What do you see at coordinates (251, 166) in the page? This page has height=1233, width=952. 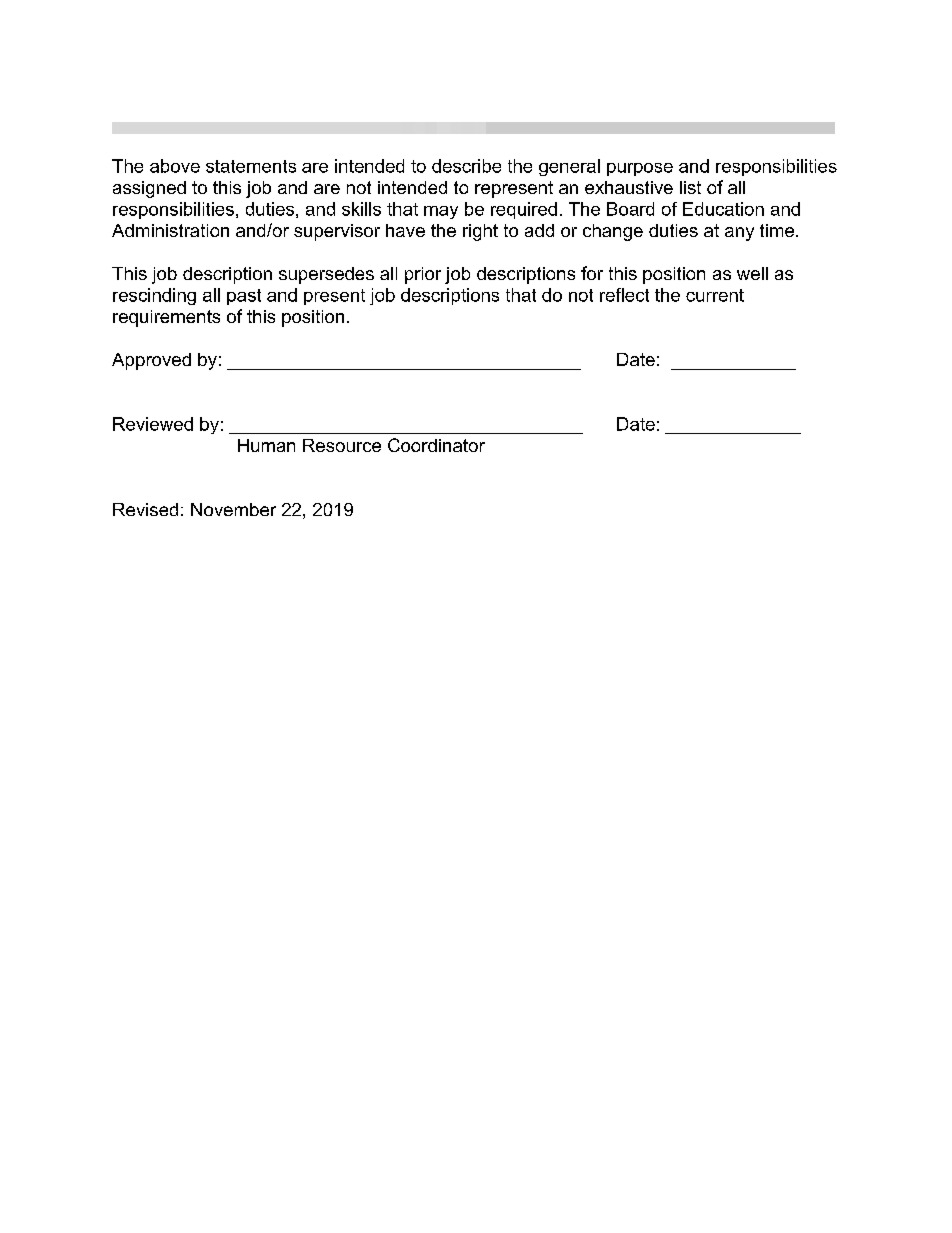 I see `statements` at bounding box center [251, 166].
